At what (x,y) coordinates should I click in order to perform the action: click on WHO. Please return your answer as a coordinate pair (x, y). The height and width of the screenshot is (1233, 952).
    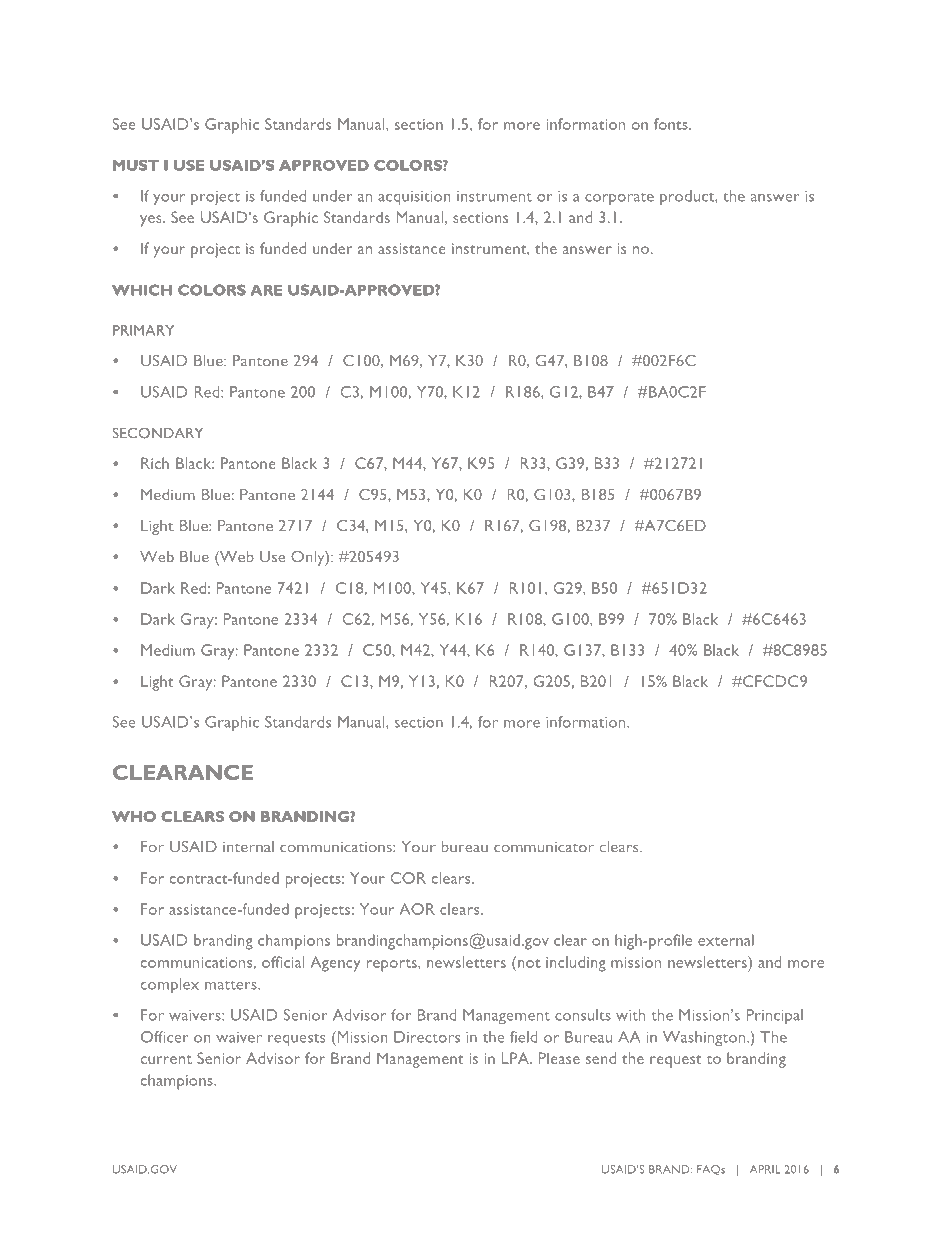
    Looking at the image, I should click on (134, 816).
